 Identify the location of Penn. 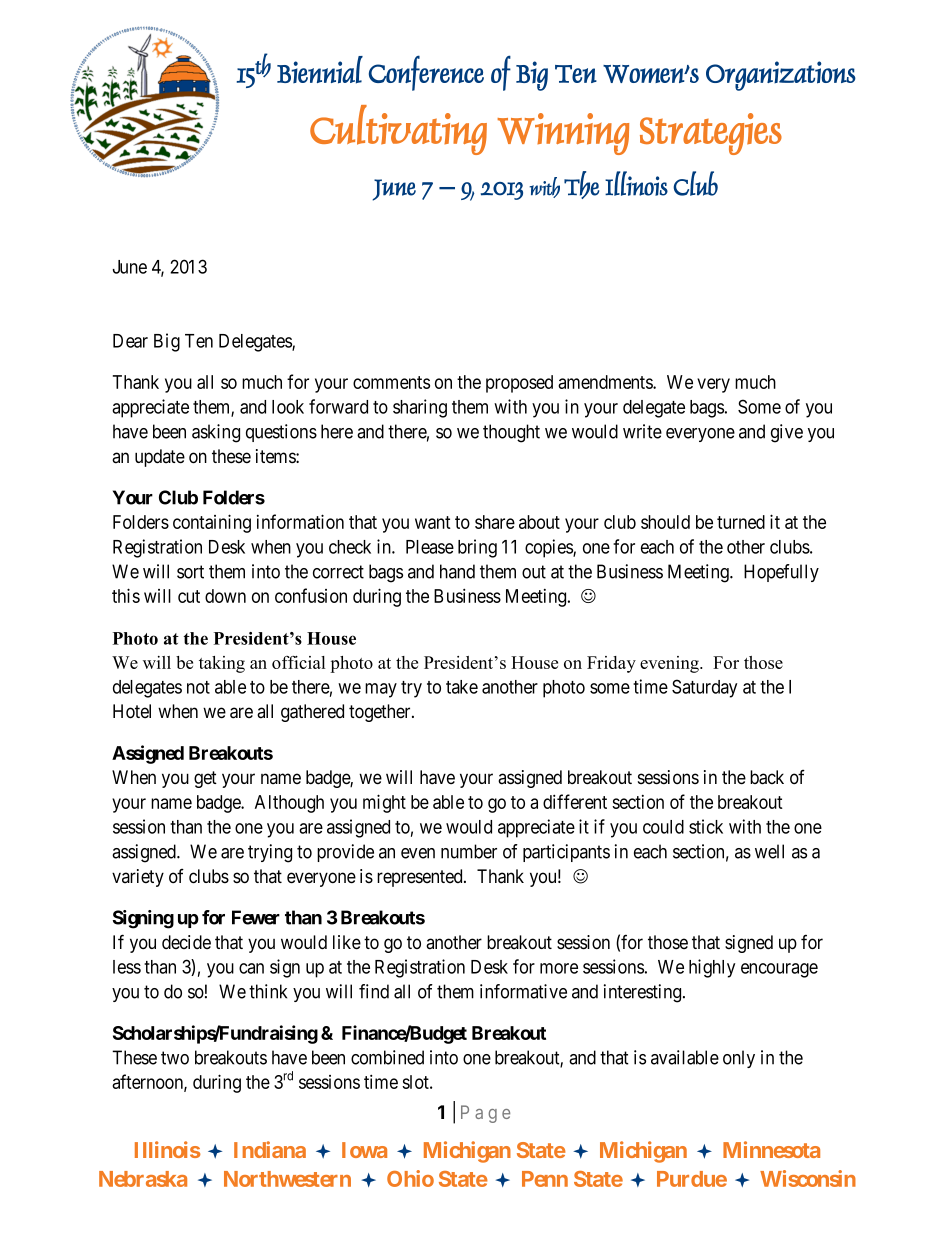
(545, 1179).
